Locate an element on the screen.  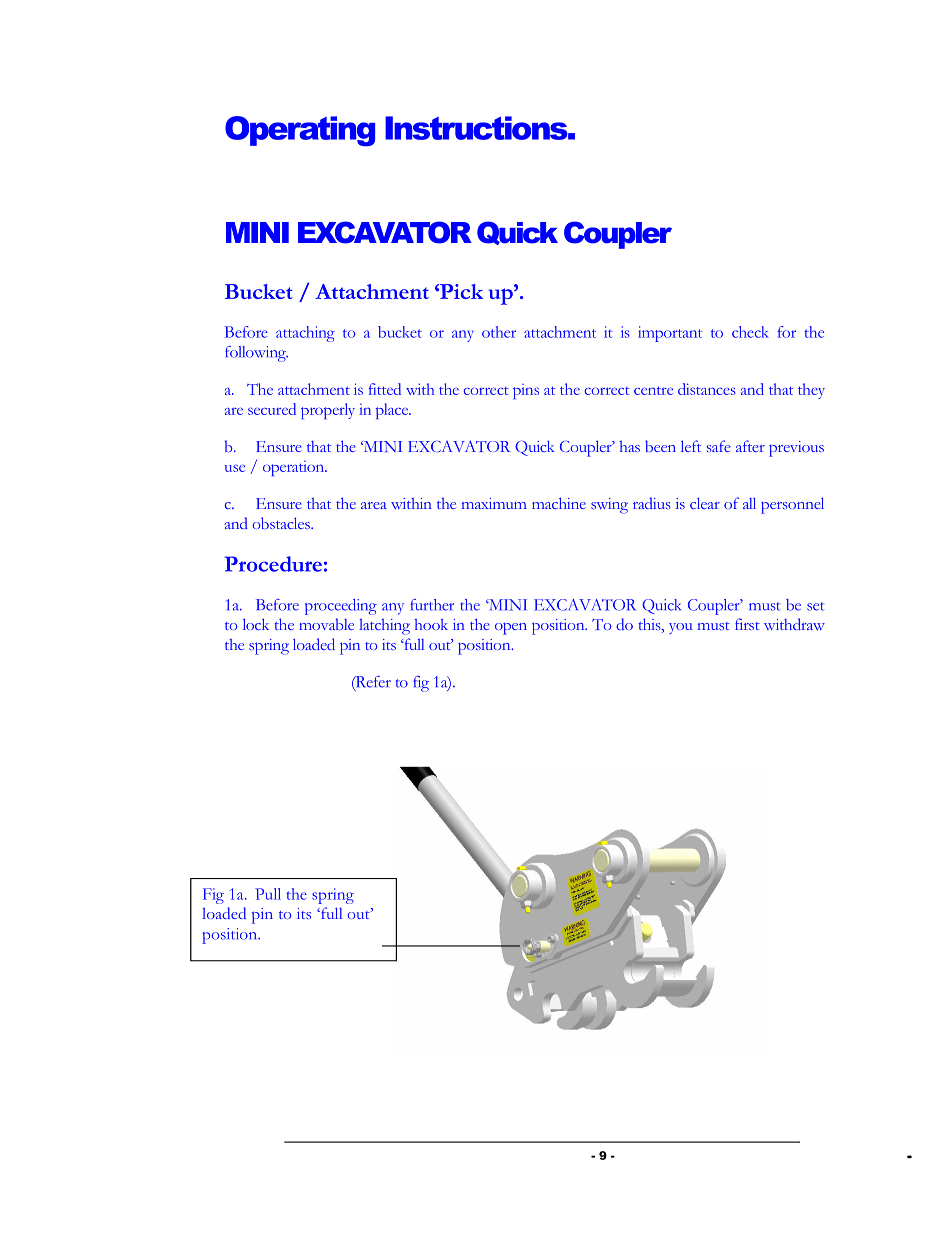
you is located at coordinates (680, 628).
